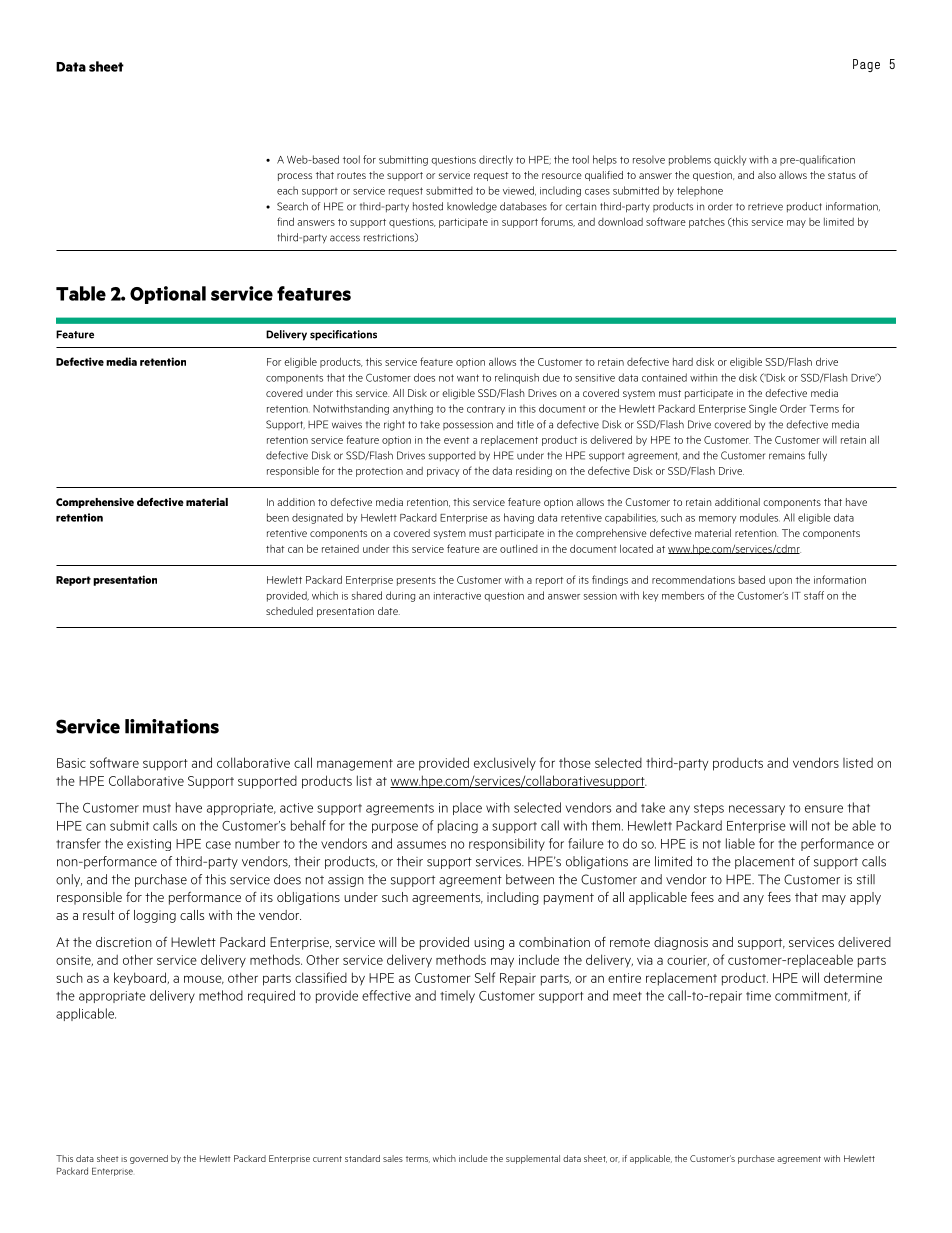  What do you see at coordinates (295, 177) in the screenshot?
I see `process` at bounding box center [295, 177].
